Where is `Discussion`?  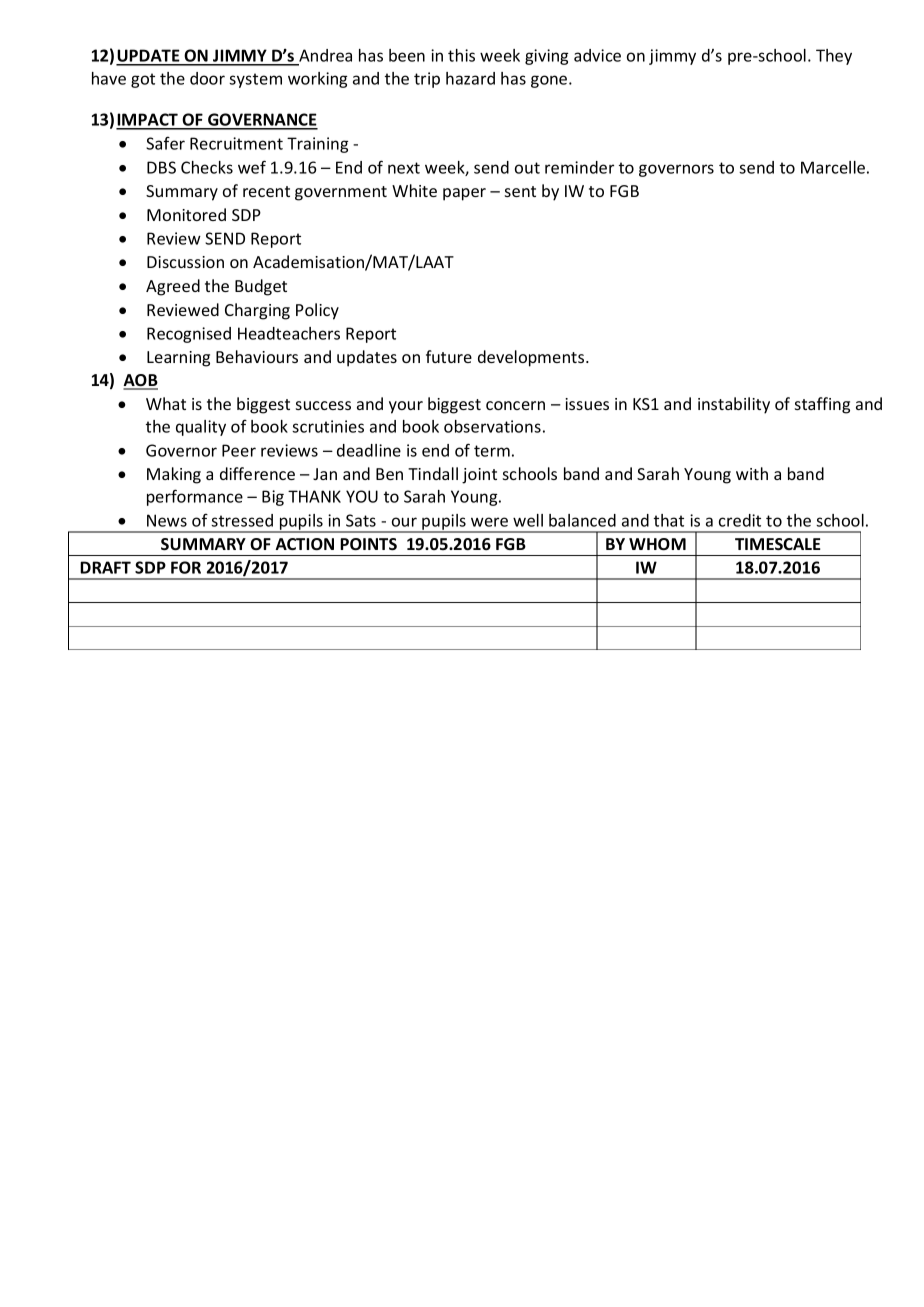 Discussion is located at coordinates (185, 262).
